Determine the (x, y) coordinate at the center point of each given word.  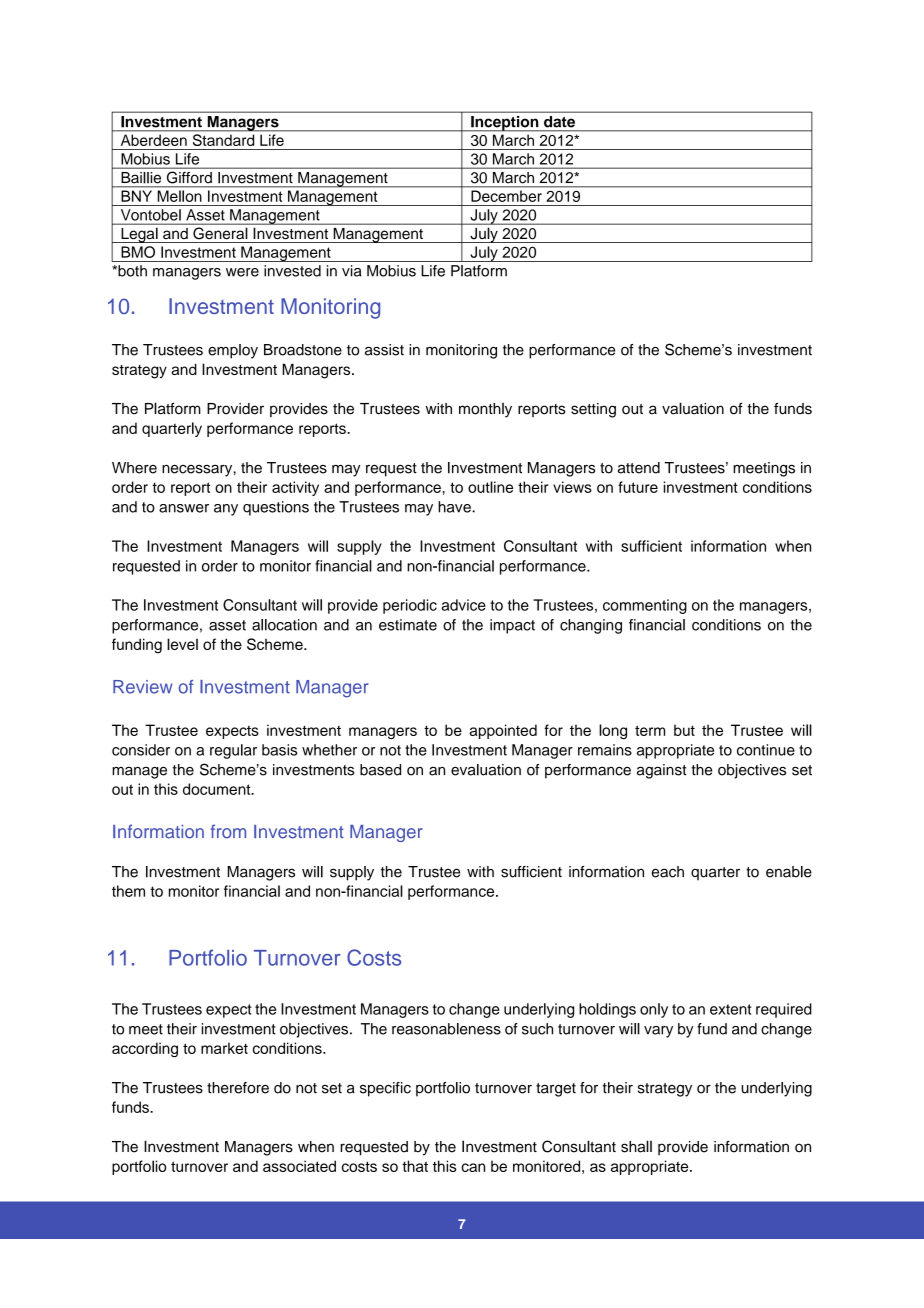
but (684, 730)
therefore (238, 1088)
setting (593, 410)
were (242, 272)
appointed (503, 731)
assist (384, 350)
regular (233, 751)
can (473, 1167)
